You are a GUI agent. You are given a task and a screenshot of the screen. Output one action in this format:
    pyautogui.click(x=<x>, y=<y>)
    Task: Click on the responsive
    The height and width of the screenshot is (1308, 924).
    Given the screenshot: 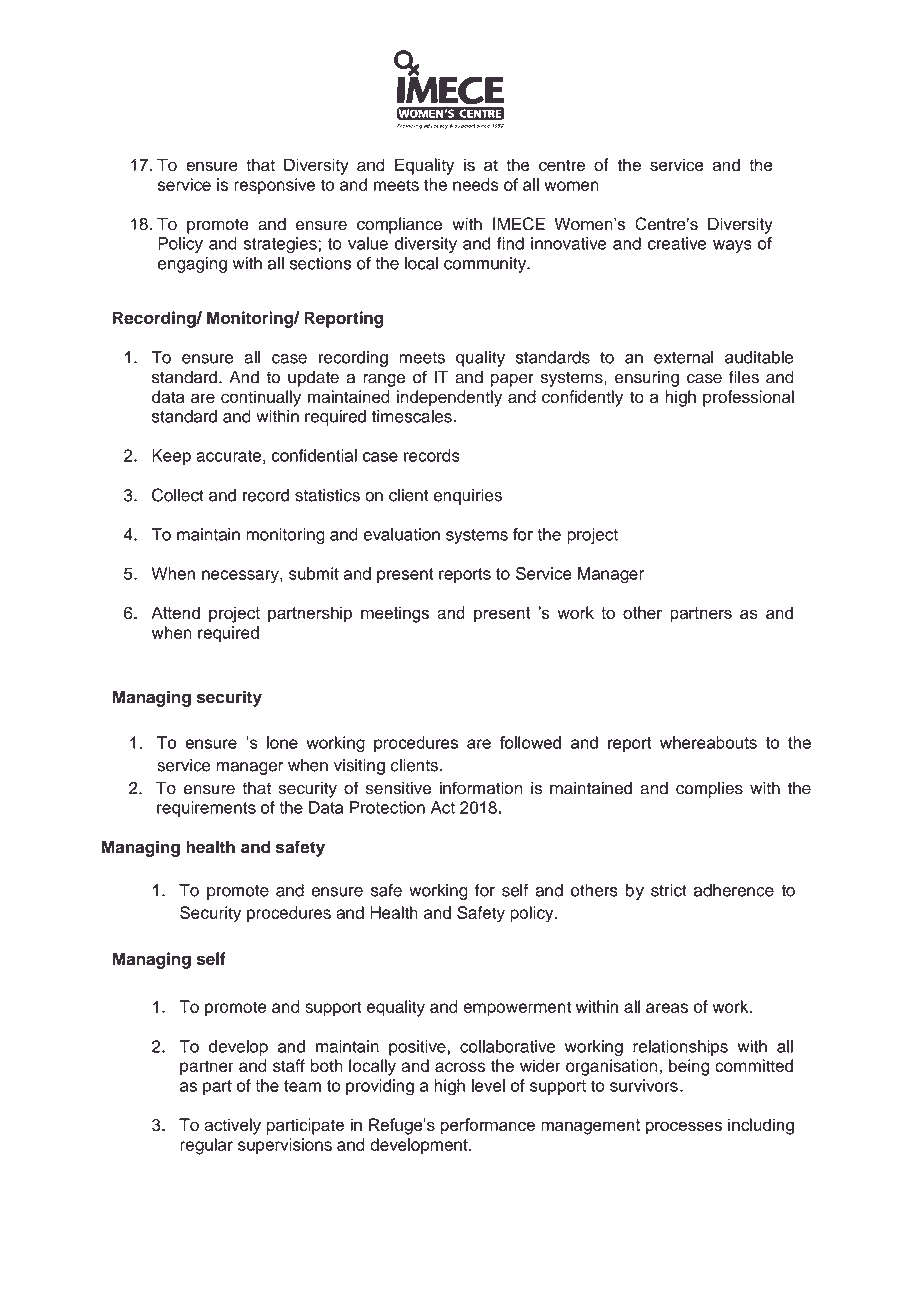 What is the action you would take?
    pyautogui.click(x=274, y=186)
